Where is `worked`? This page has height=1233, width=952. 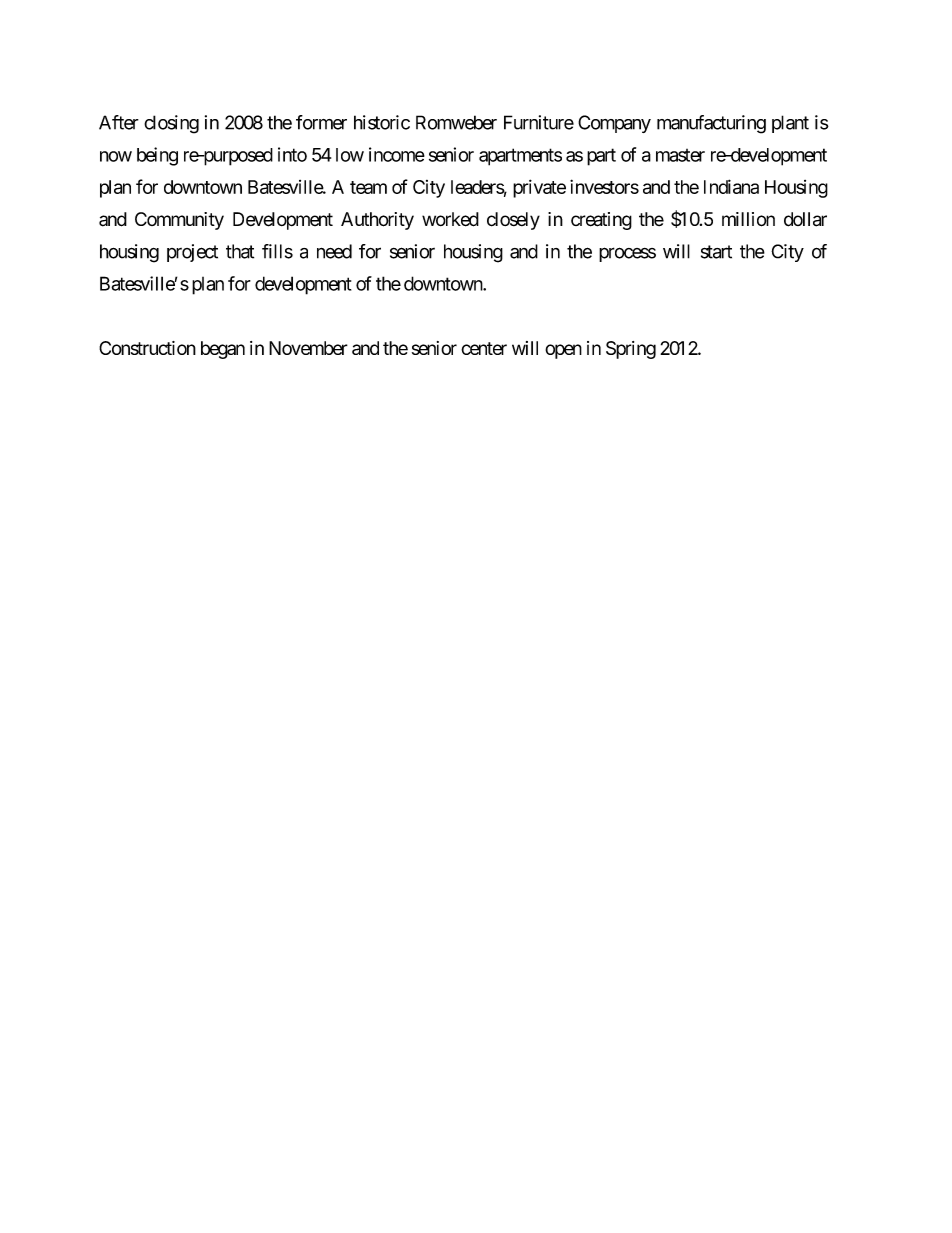
worked is located at coordinates (450, 219).
